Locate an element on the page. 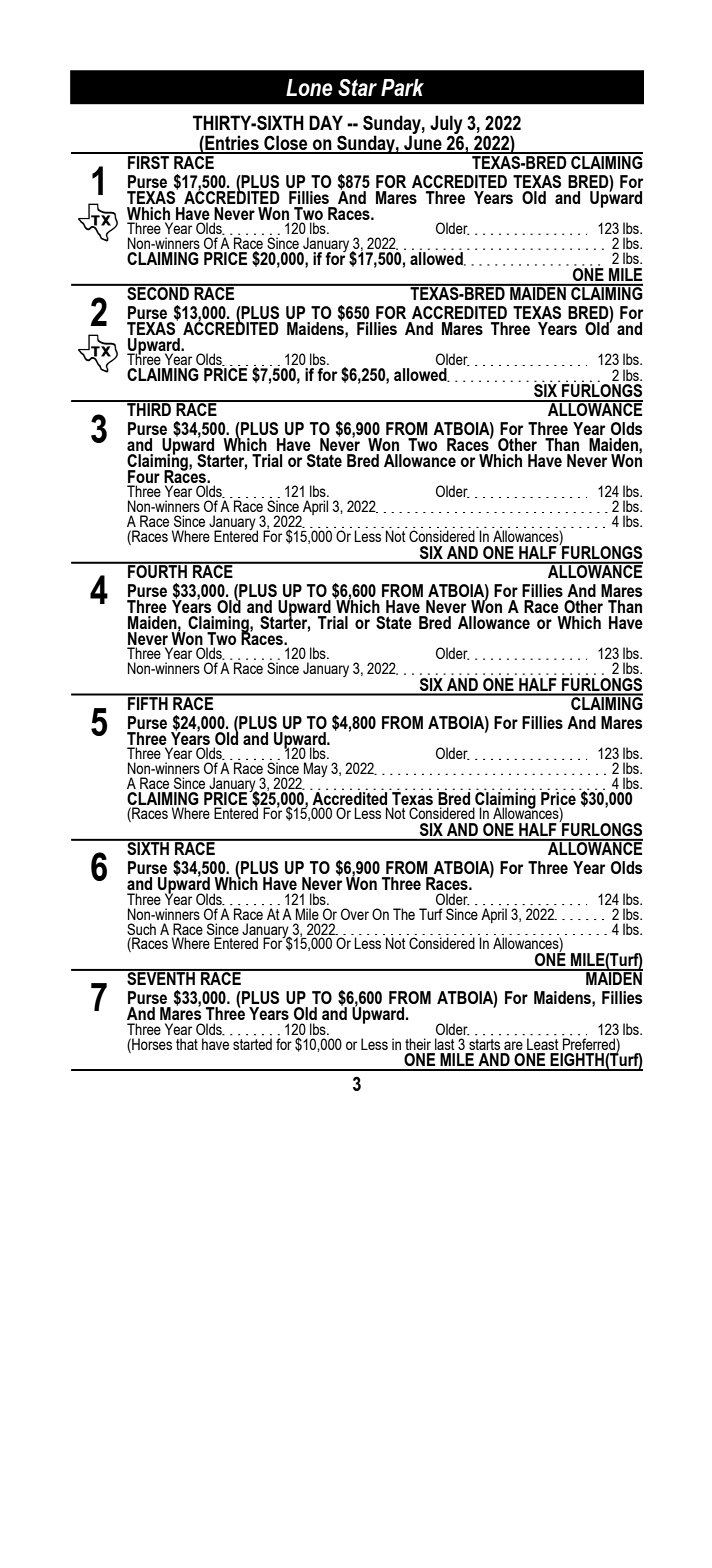 The image size is (712, 1568). Park is located at coordinates (402, 87).
